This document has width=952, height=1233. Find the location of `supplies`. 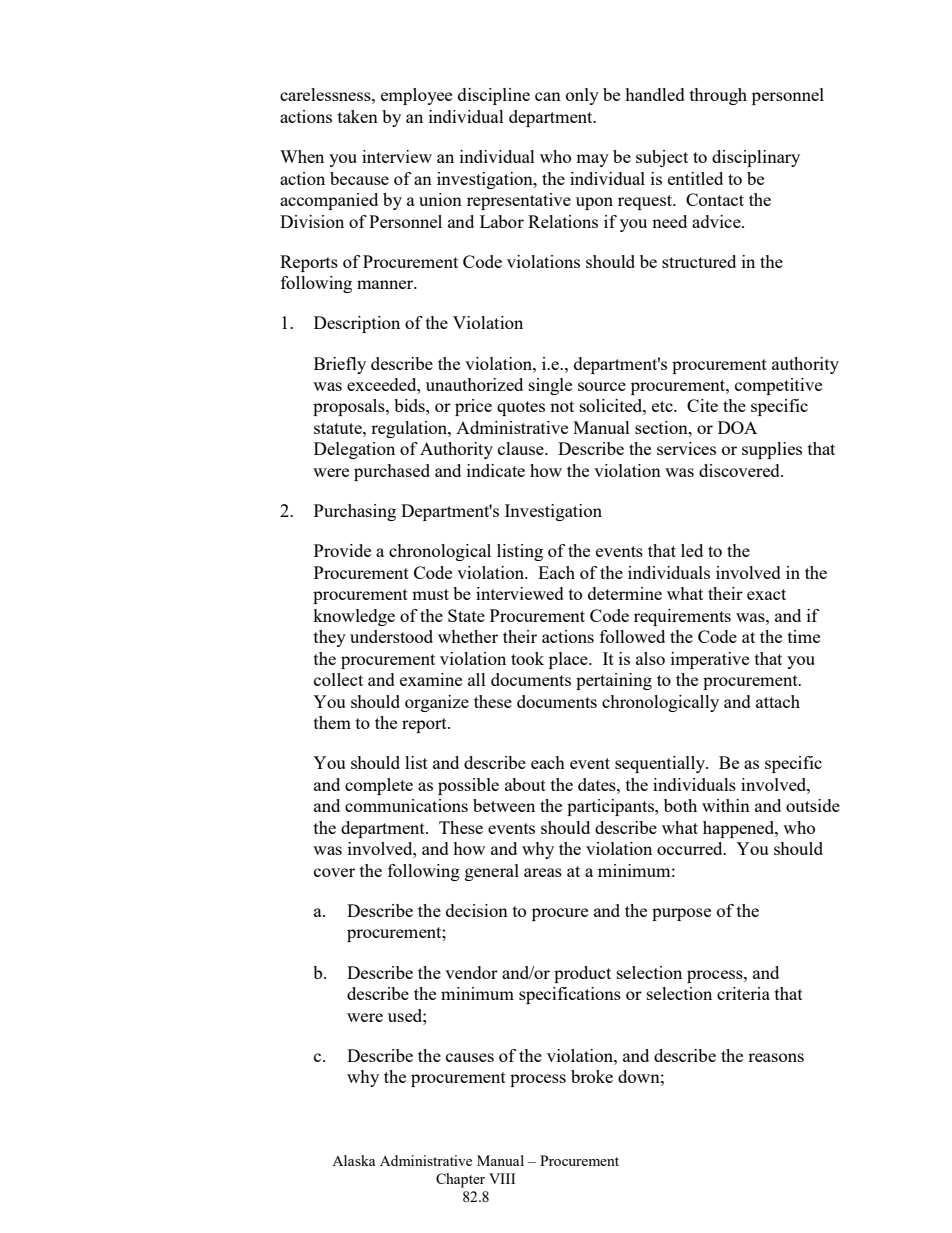

supplies is located at coordinates (772, 450).
